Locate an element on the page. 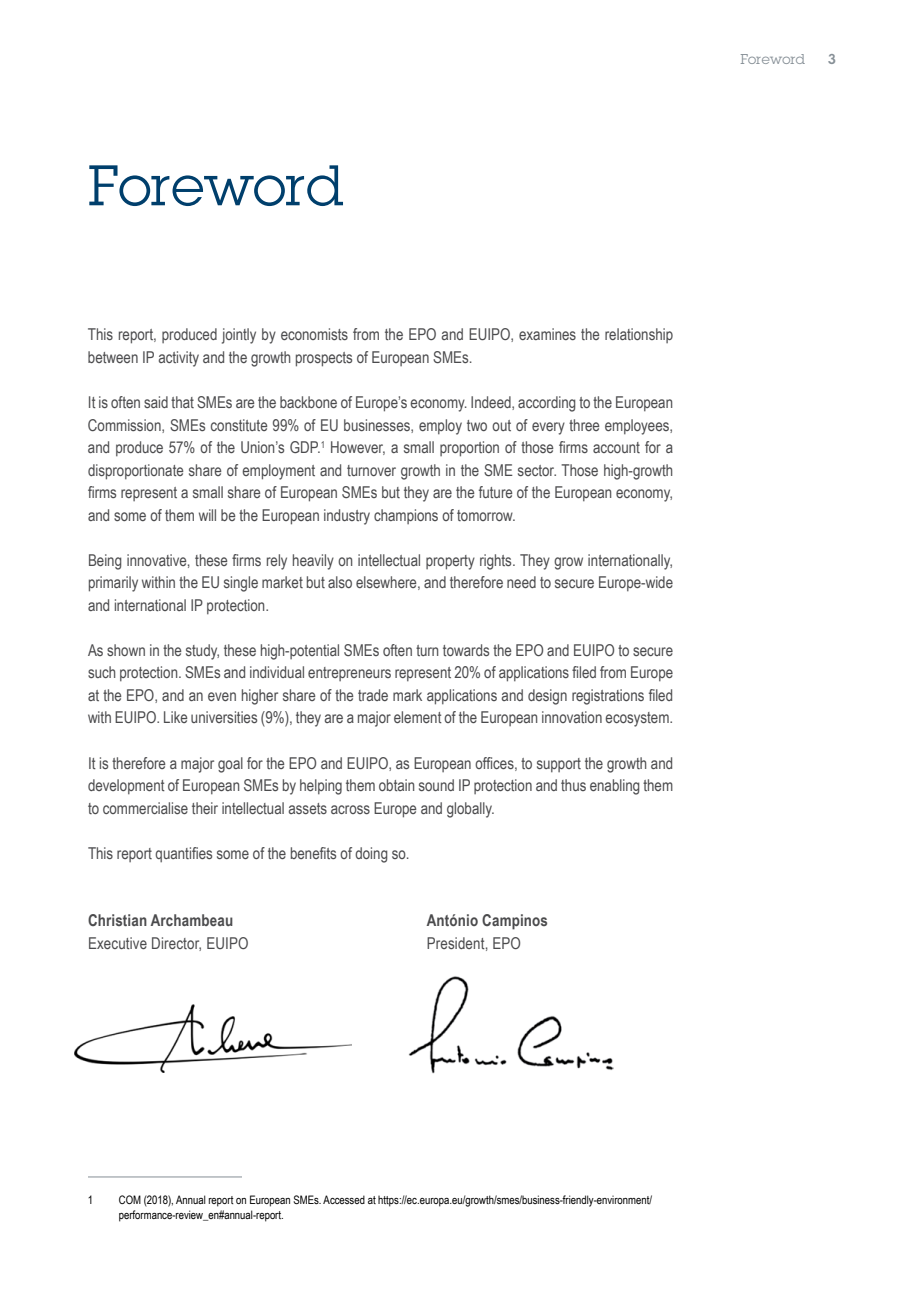 The height and width of the document is (1308, 924). obtain is located at coordinates (396, 785).
